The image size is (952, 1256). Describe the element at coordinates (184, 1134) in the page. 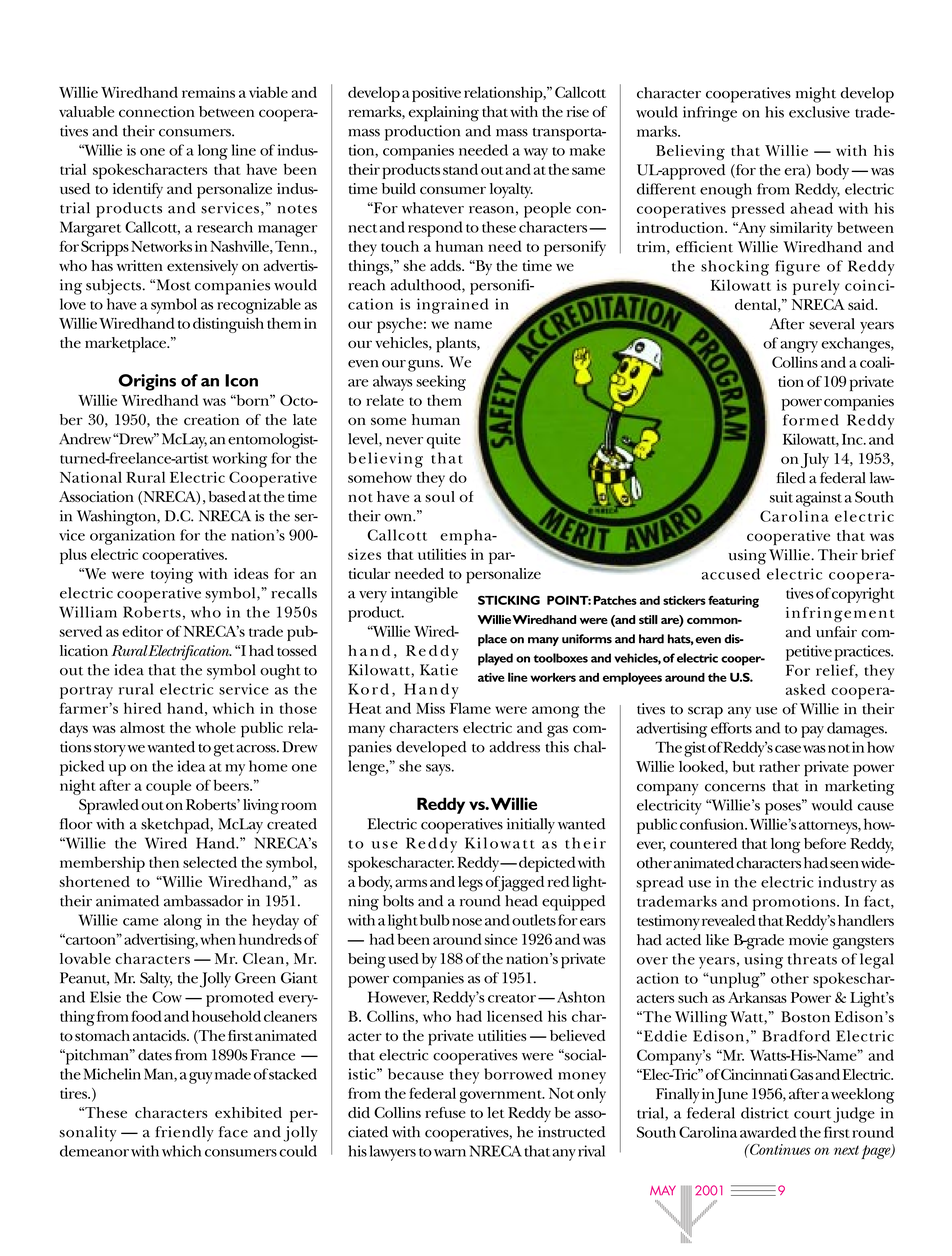

I see `friendly` at that location.
